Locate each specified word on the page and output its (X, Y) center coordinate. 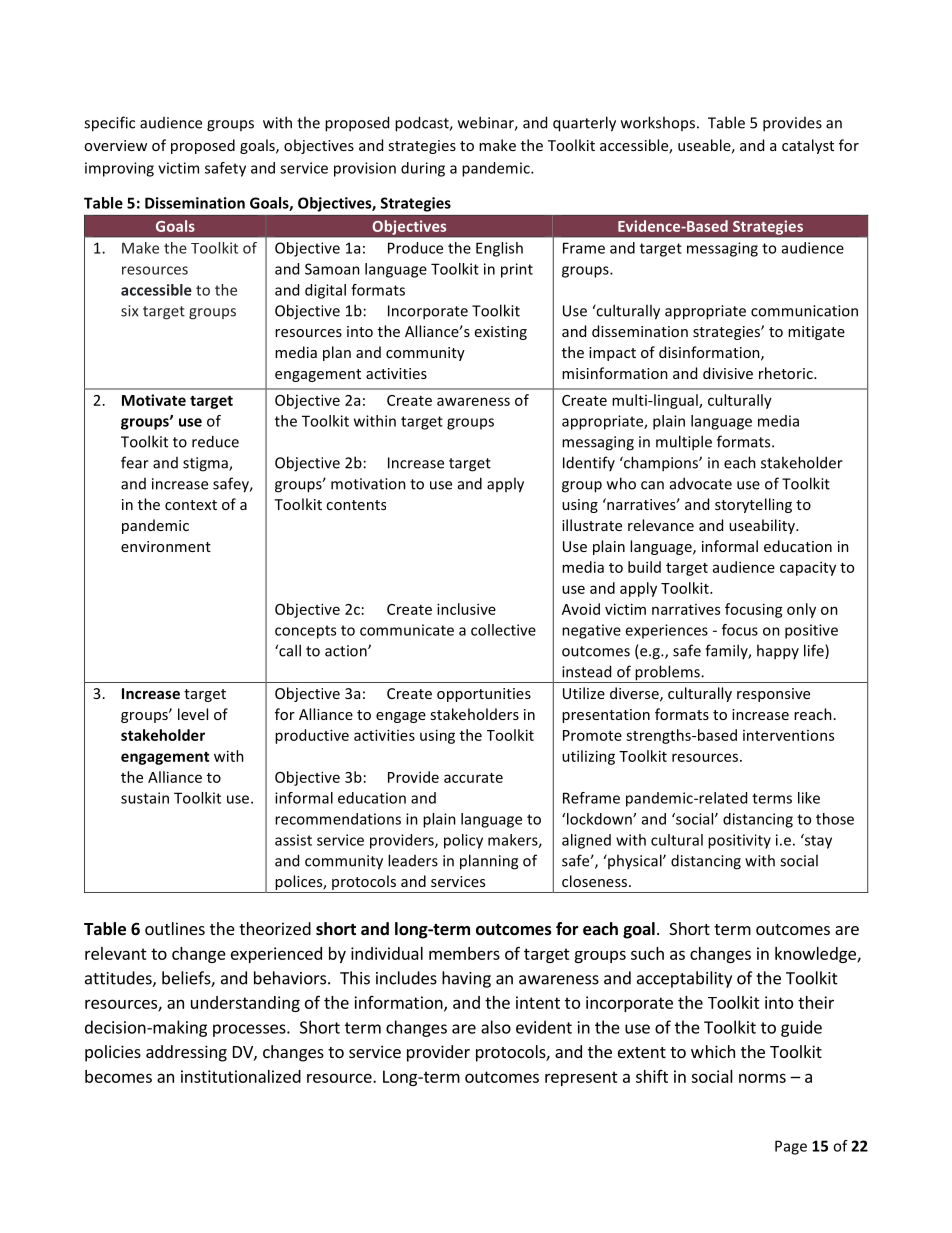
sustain (145, 798)
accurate (473, 778)
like (809, 798)
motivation (368, 484)
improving (119, 169)
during (423, 169)
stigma (206, 464)
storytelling (753, 505)
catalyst (808, 146)
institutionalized (241, 1076)
